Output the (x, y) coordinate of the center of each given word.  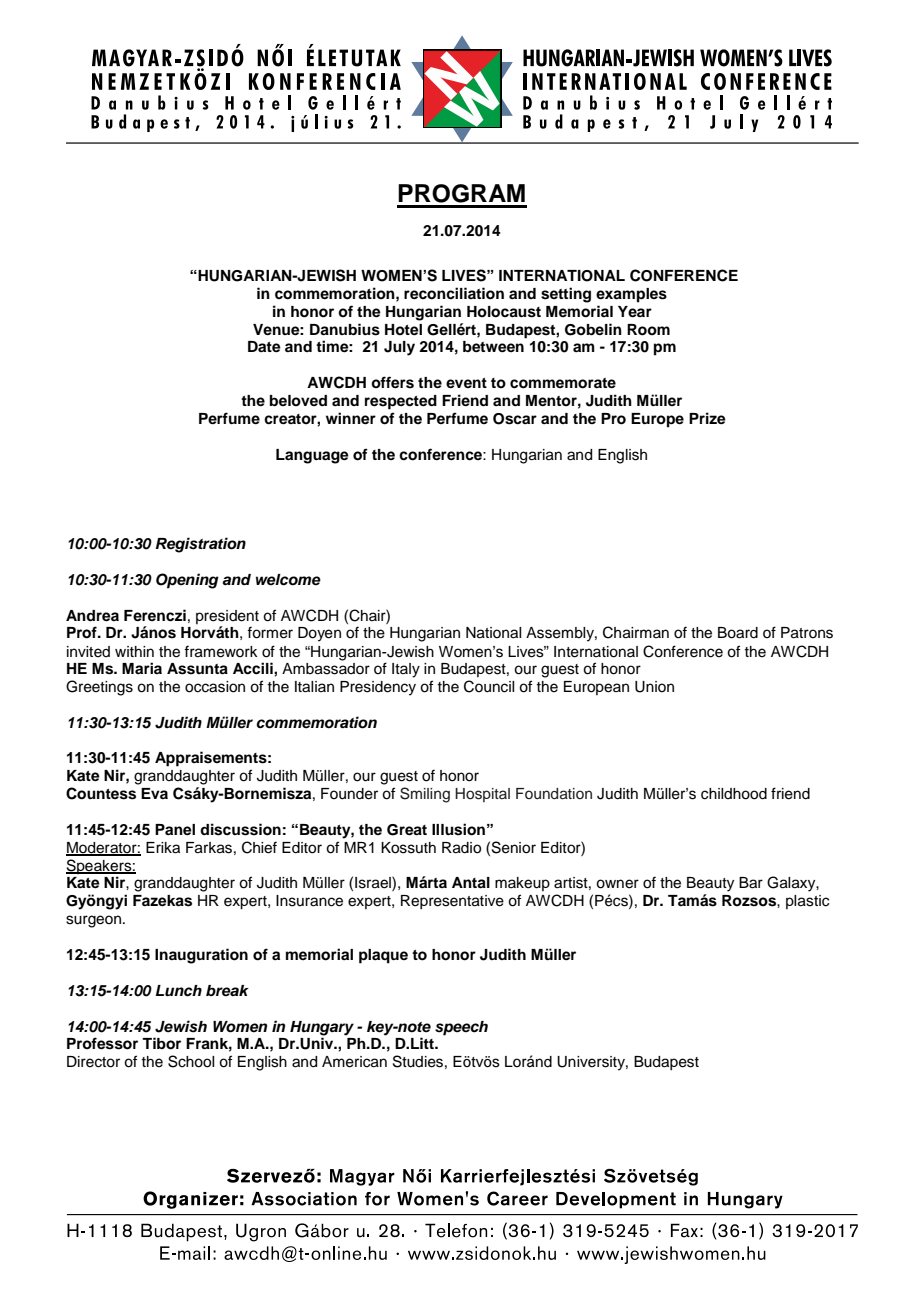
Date (264, 347)
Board (738, 633)
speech (461, 1028)
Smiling (425, 795)
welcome (288, 580)
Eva (154, 793)
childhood (734, 794)
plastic (807, 902)
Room (648, 330)
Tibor (161, 1043)
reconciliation (454, 293)
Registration (201, 545)
